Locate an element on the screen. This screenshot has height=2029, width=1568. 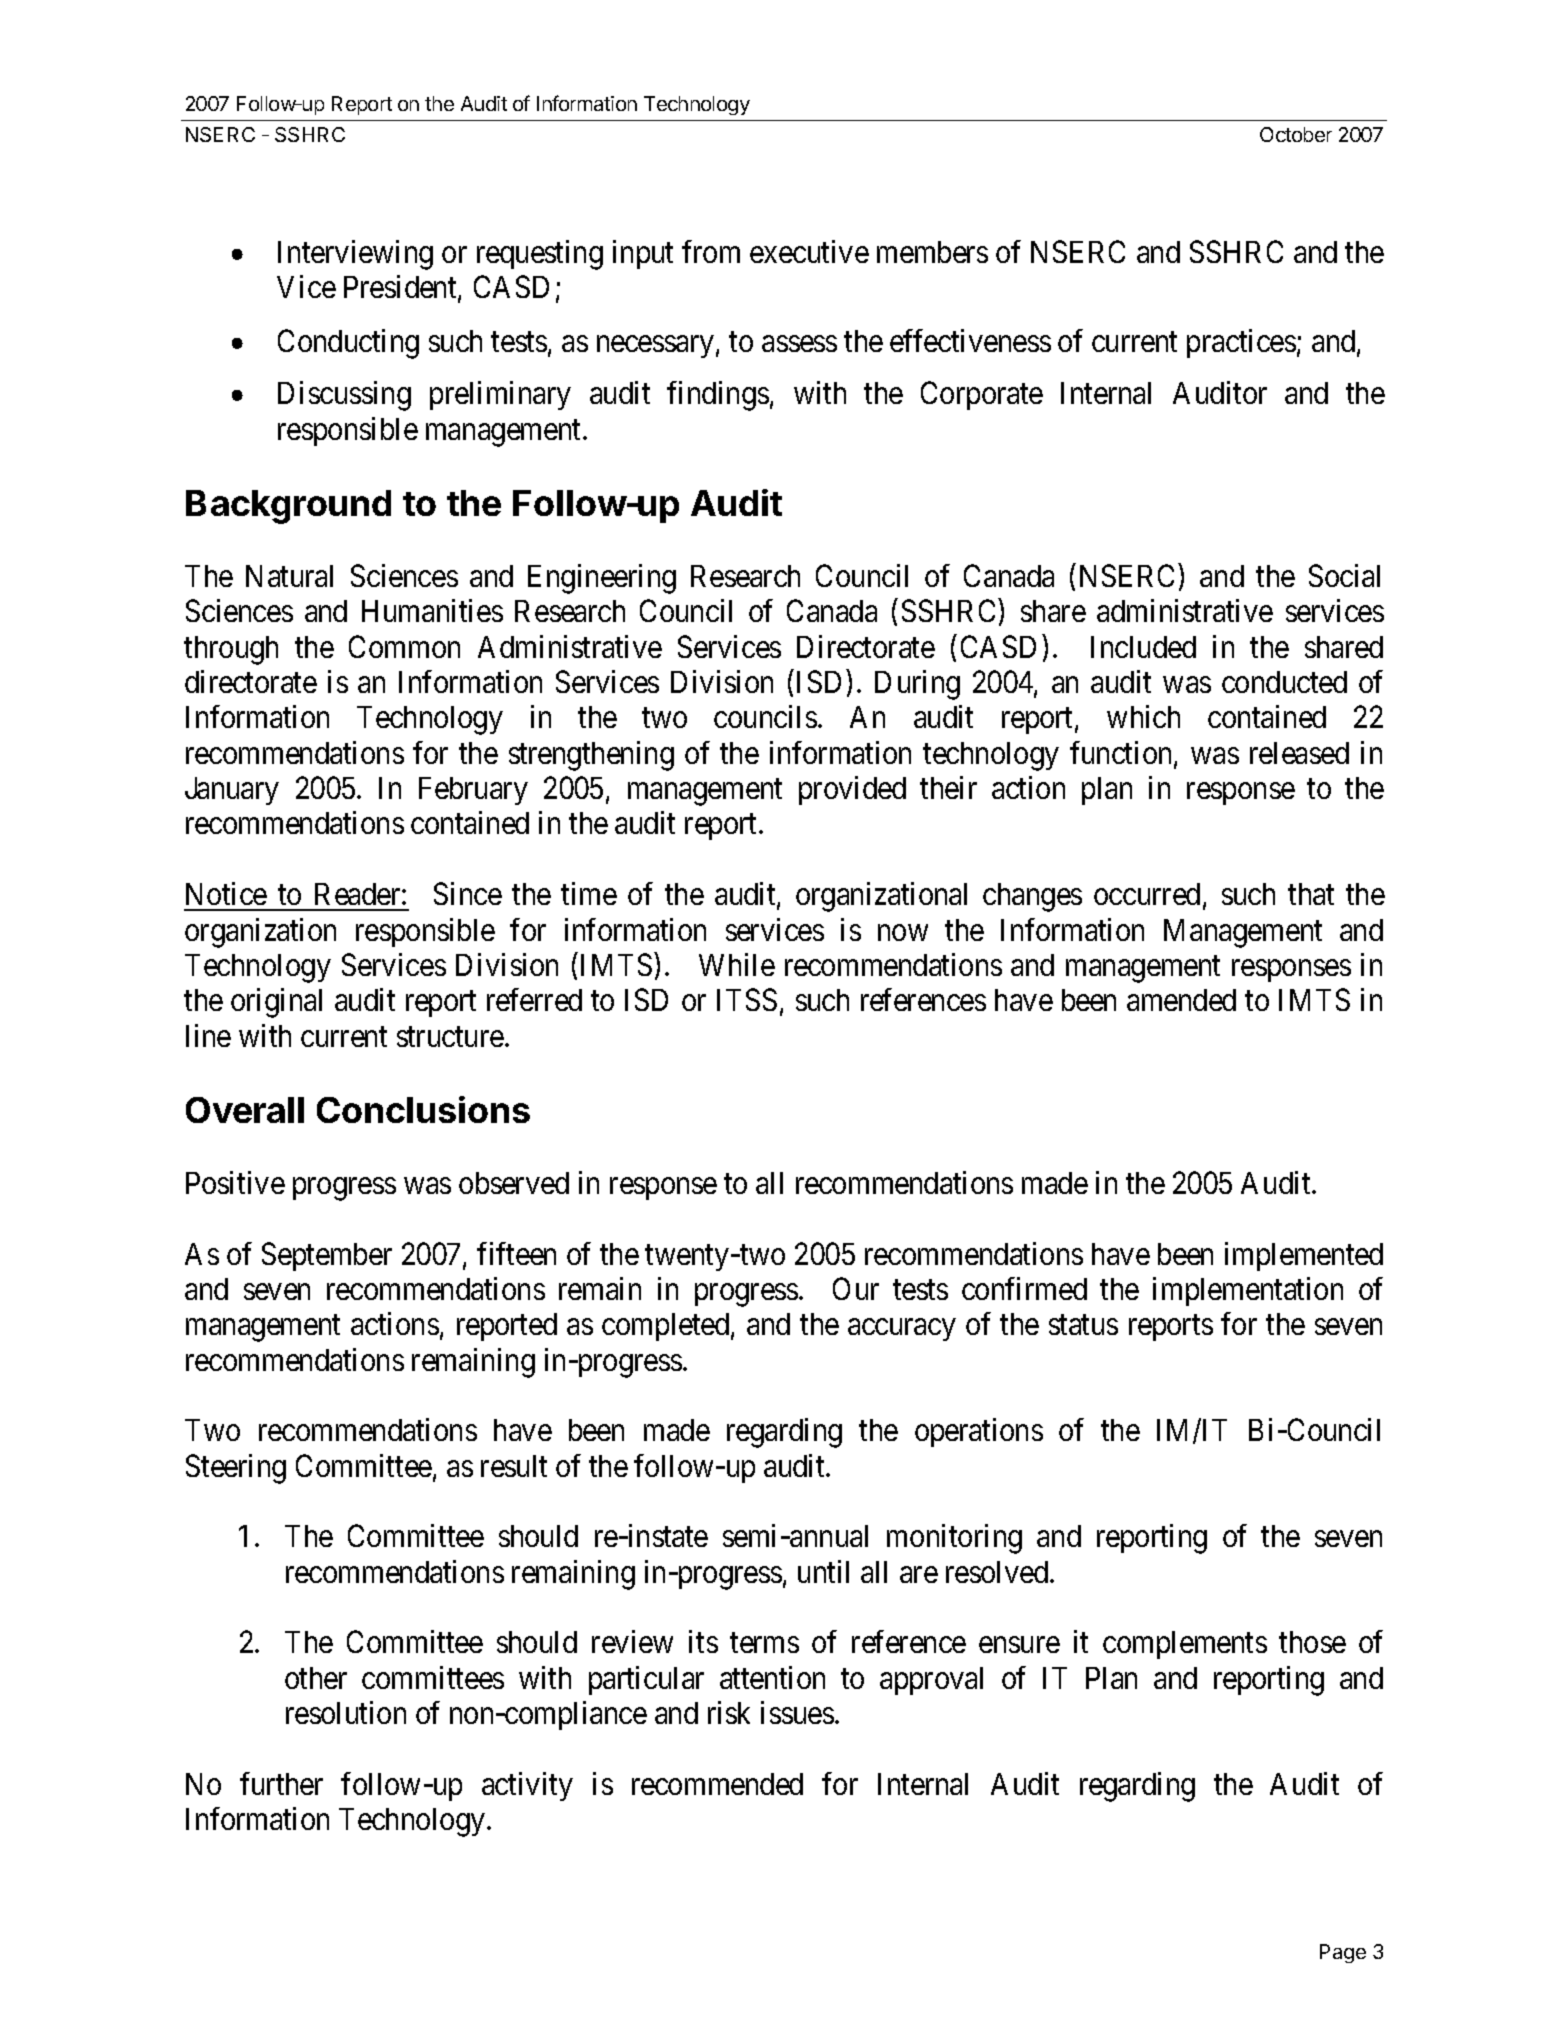
Social is located at coordinates (1344, 575).
